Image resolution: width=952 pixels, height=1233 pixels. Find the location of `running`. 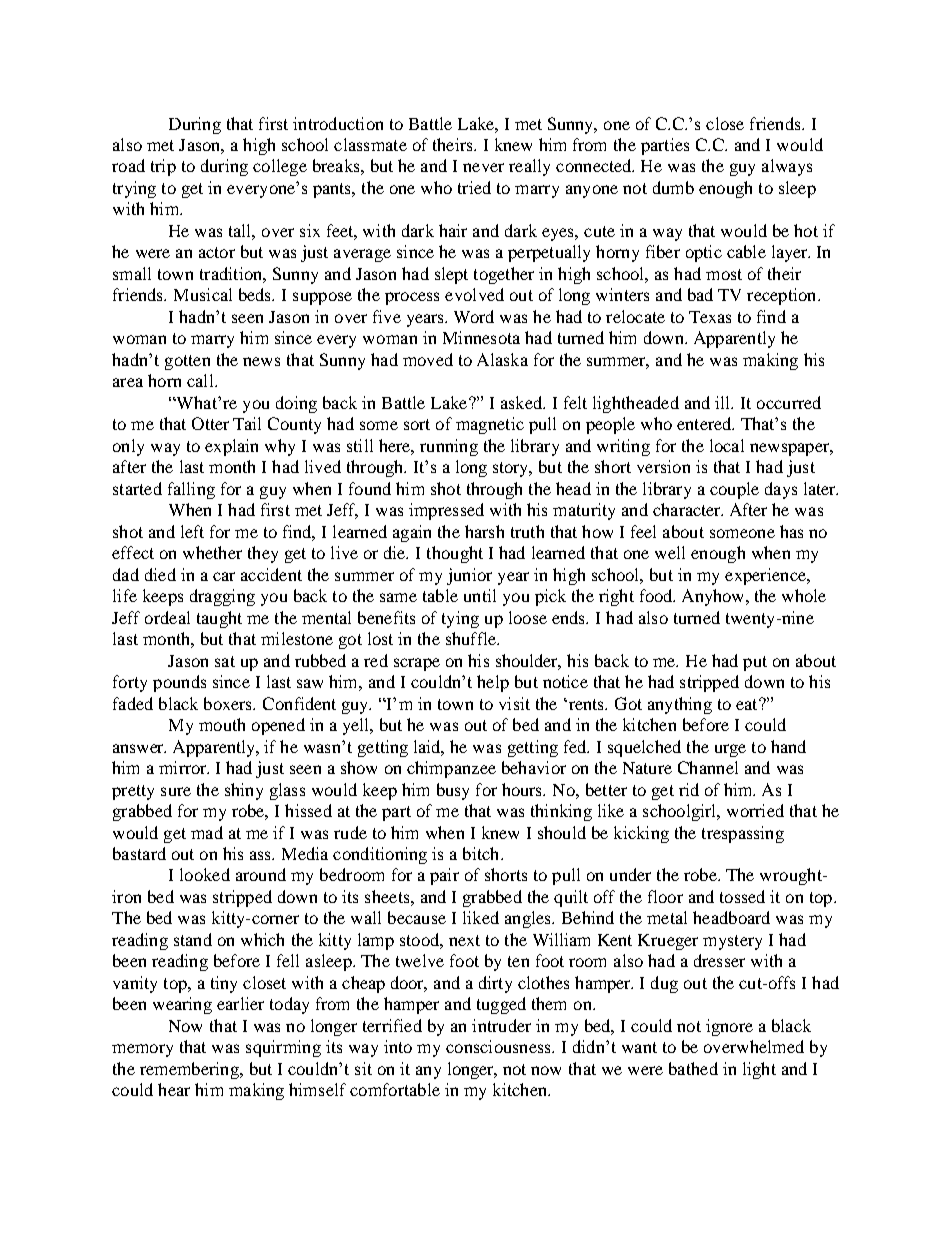

running is located at coordinates (449, 447).
